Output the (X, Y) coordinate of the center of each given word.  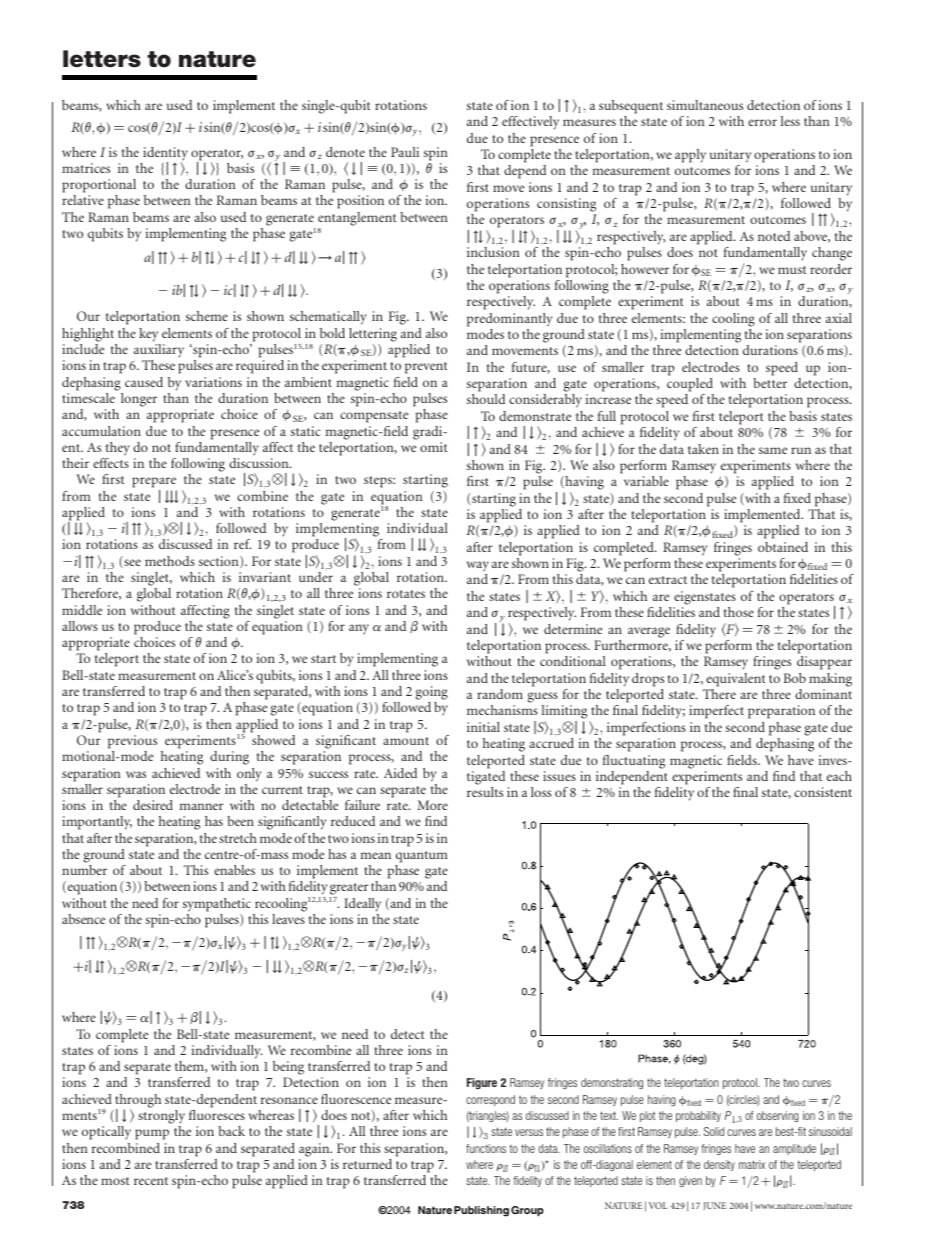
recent (151, 1181)
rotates (406, 594)
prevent (426, 368)
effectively (530, 123)
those (739, 612)
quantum (422, 857)
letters (102, 59)
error (762, 122)
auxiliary (159, 351)
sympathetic (217, 905)
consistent (823, 792)
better (770, 383)
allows (80, 626)
